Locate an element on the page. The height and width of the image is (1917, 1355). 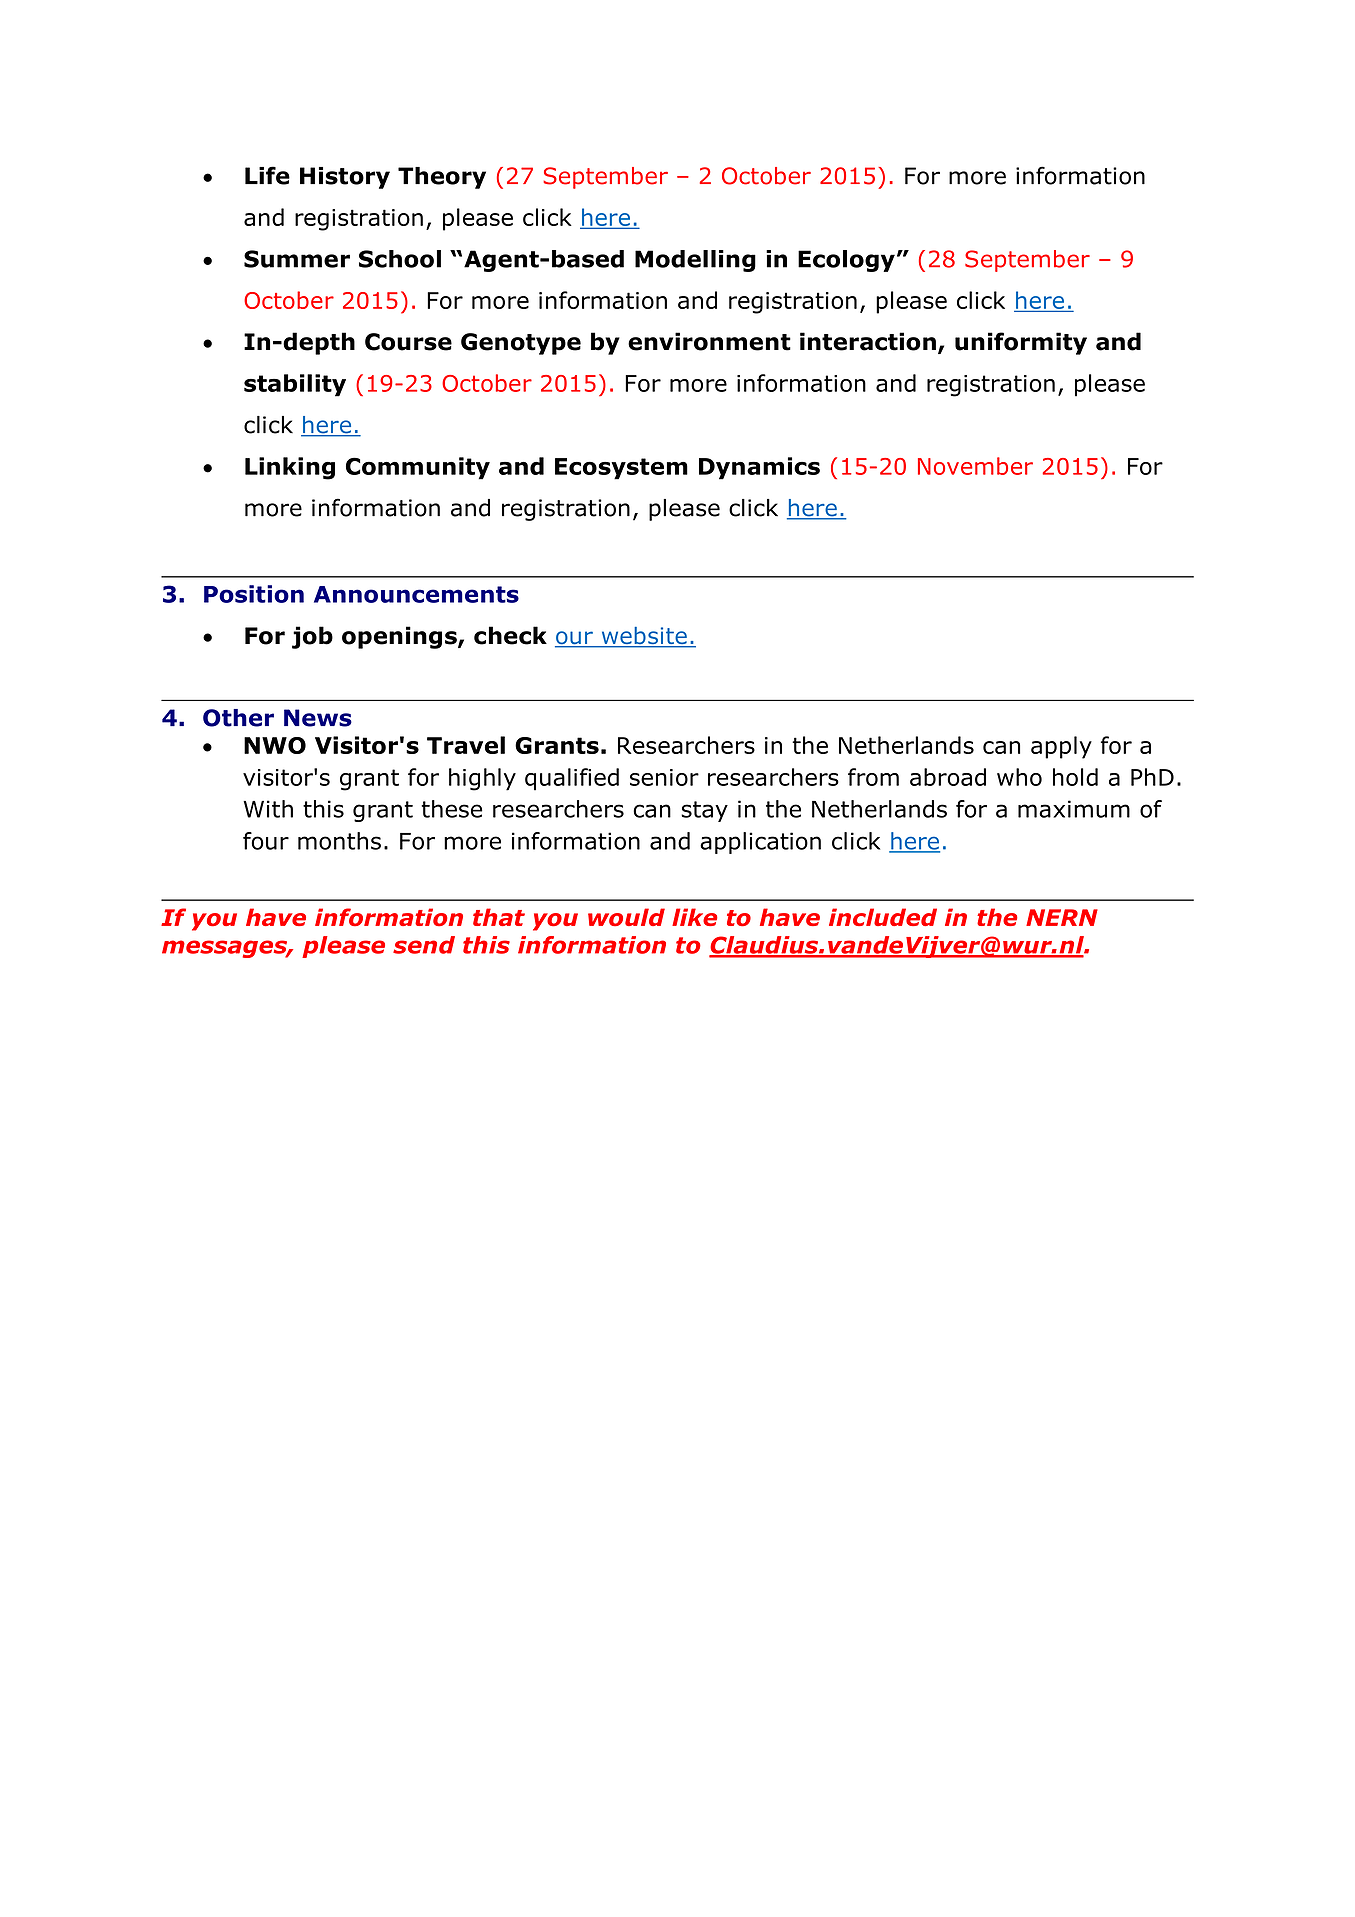
senior is located at coordinates (664, 777).
